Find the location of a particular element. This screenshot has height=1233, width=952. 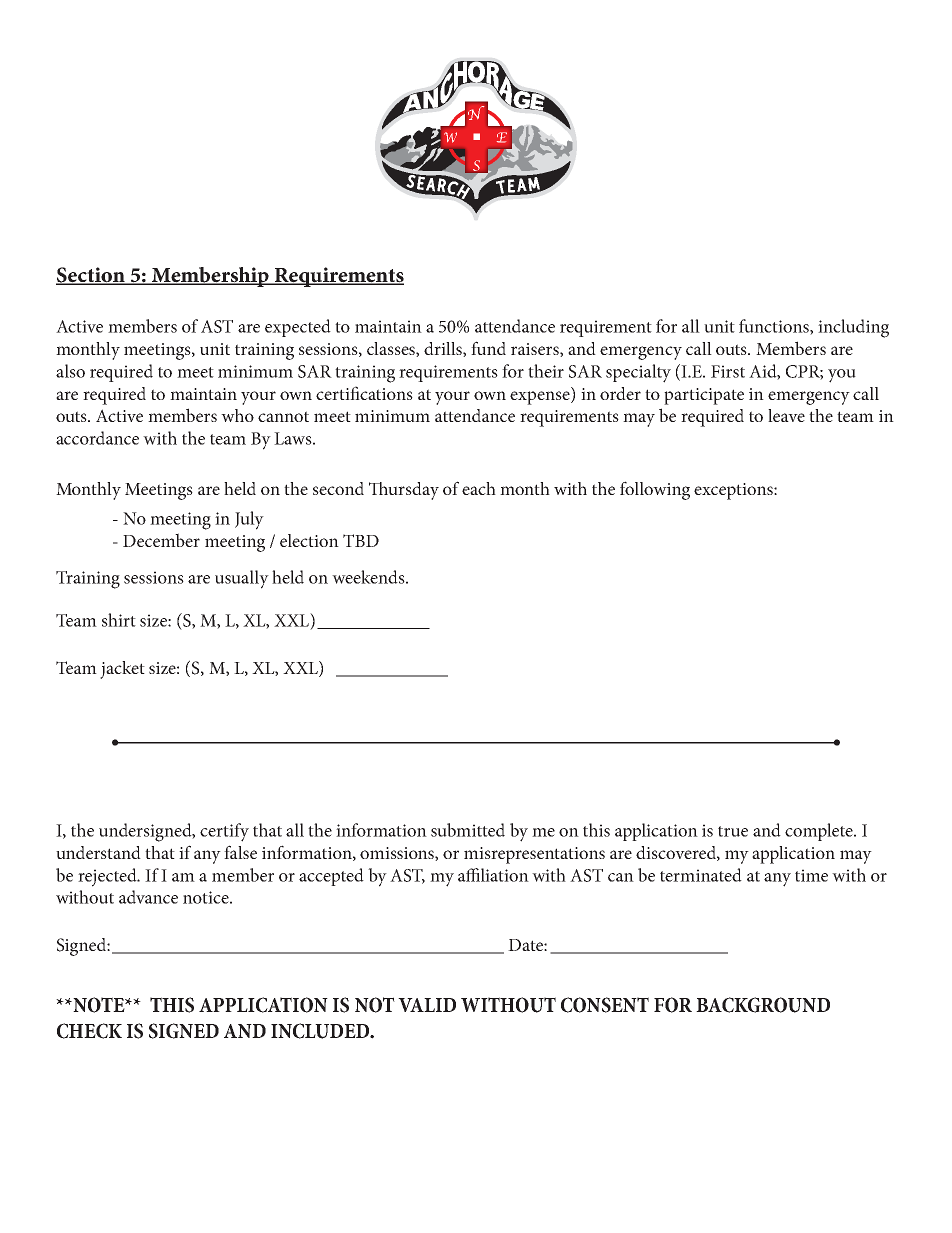

including is located at coordinates (853, 328).
